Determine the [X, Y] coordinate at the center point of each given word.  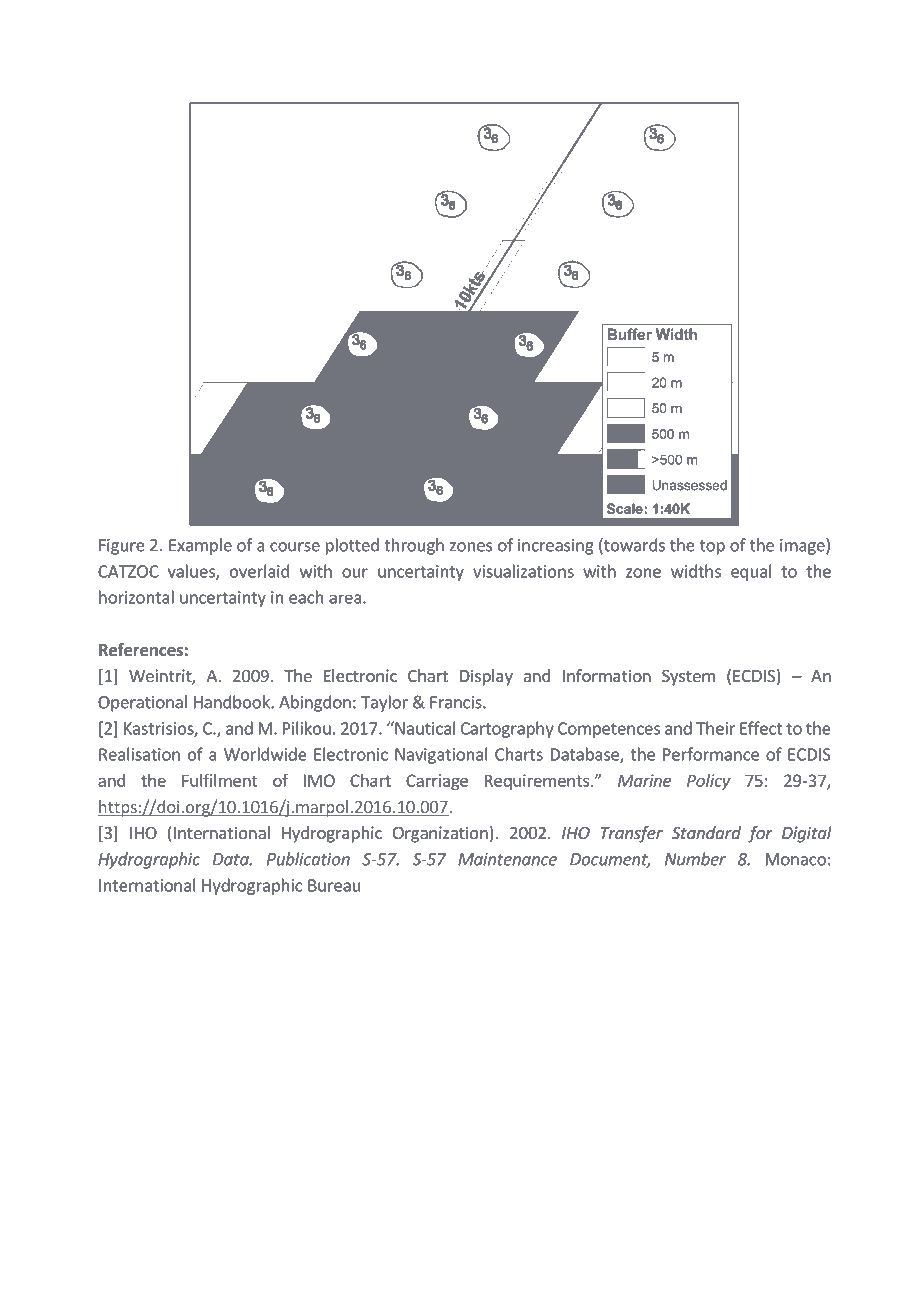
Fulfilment [220, 780]
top [712, 547]
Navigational [441, 755]
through [414, 546]
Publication [308, 859]
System [688, 678]
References [141, 650]
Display [486, 677]
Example [200, 546]
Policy [709, 782]
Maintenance [507, 859]
